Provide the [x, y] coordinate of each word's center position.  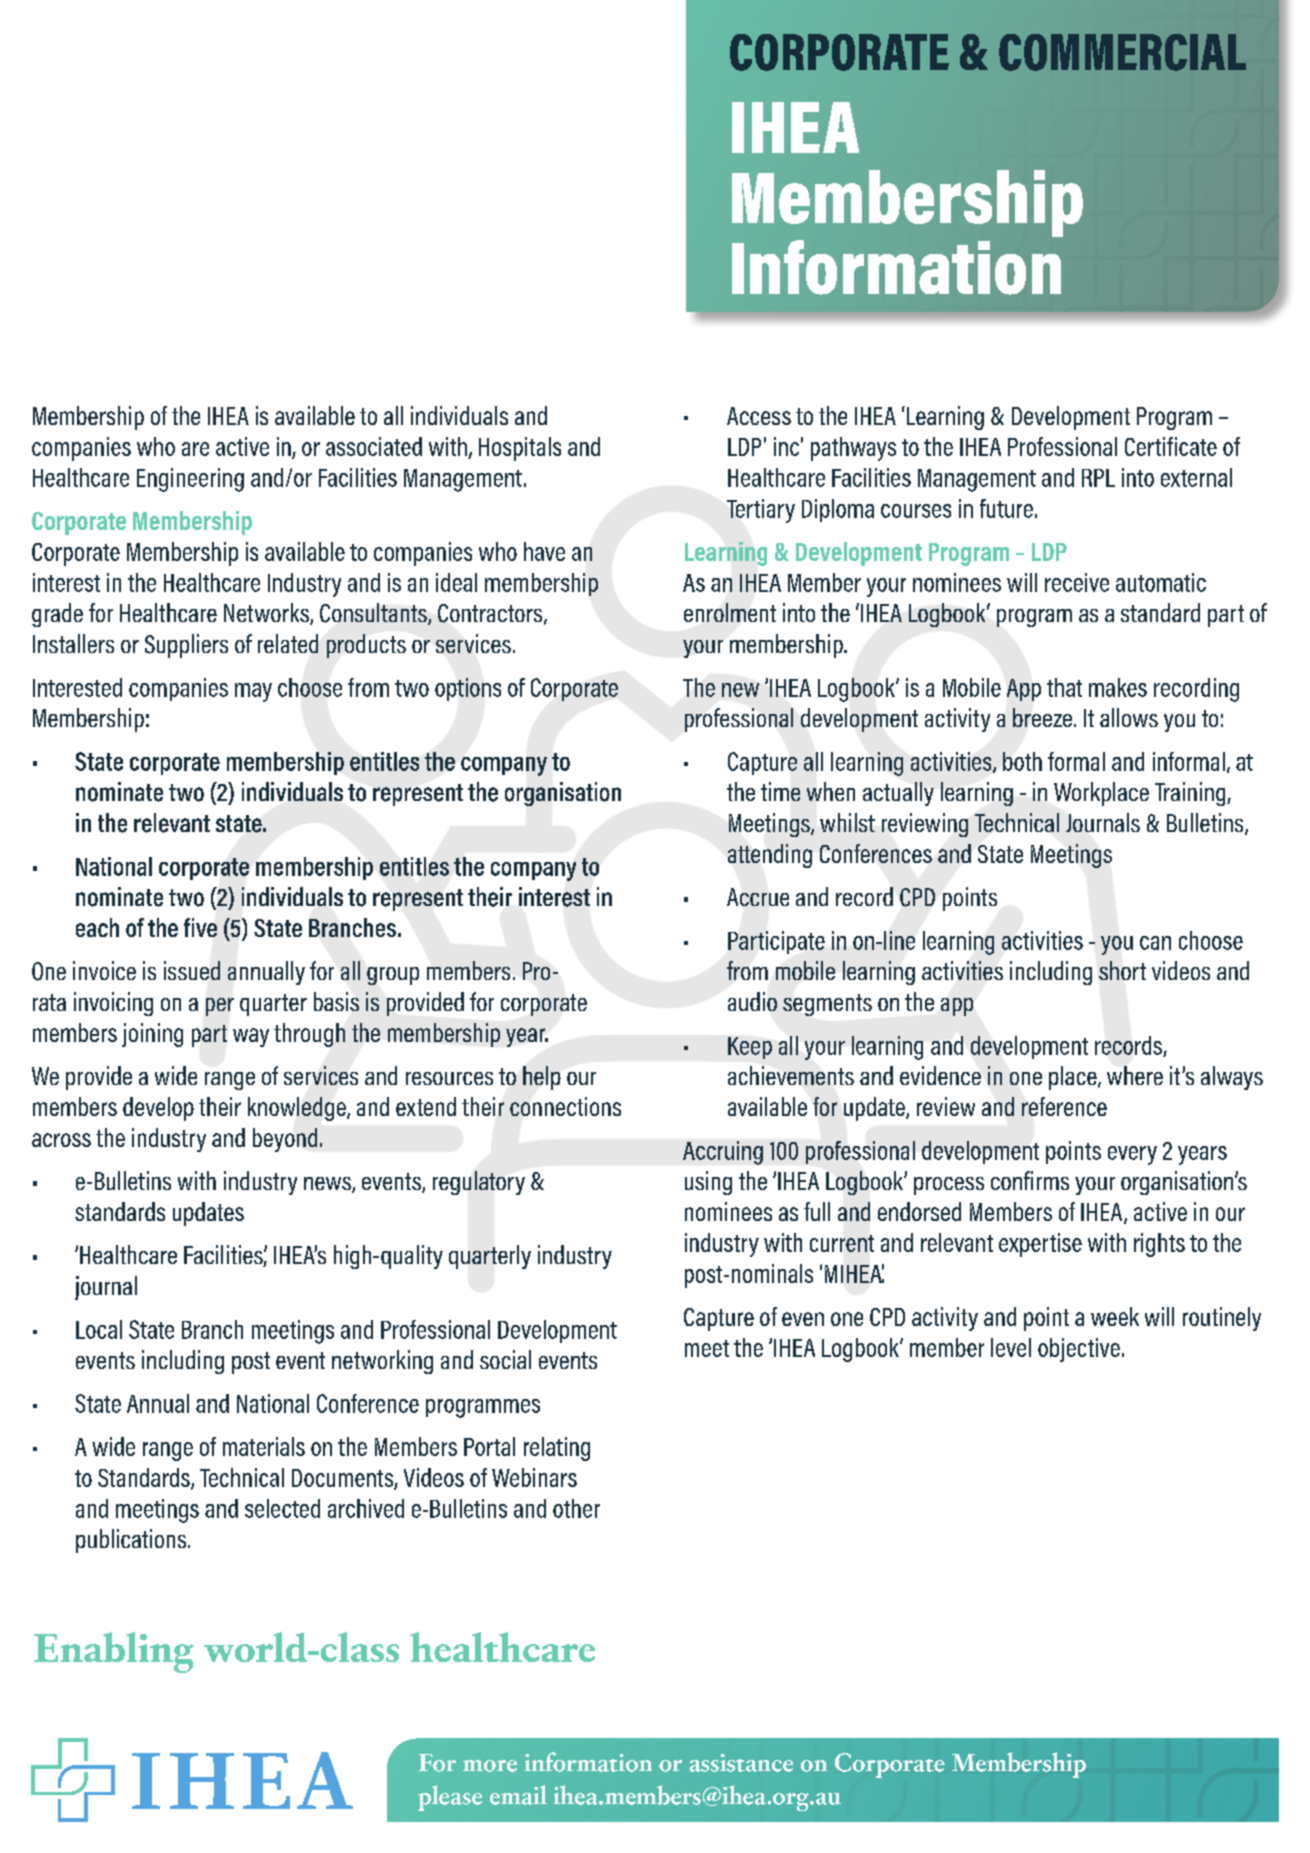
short [1122, 970]
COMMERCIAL [1122, 52]
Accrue [758, 897]
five [200, 927]
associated [374, 446]
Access [759, 416]
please [450, 1798]
